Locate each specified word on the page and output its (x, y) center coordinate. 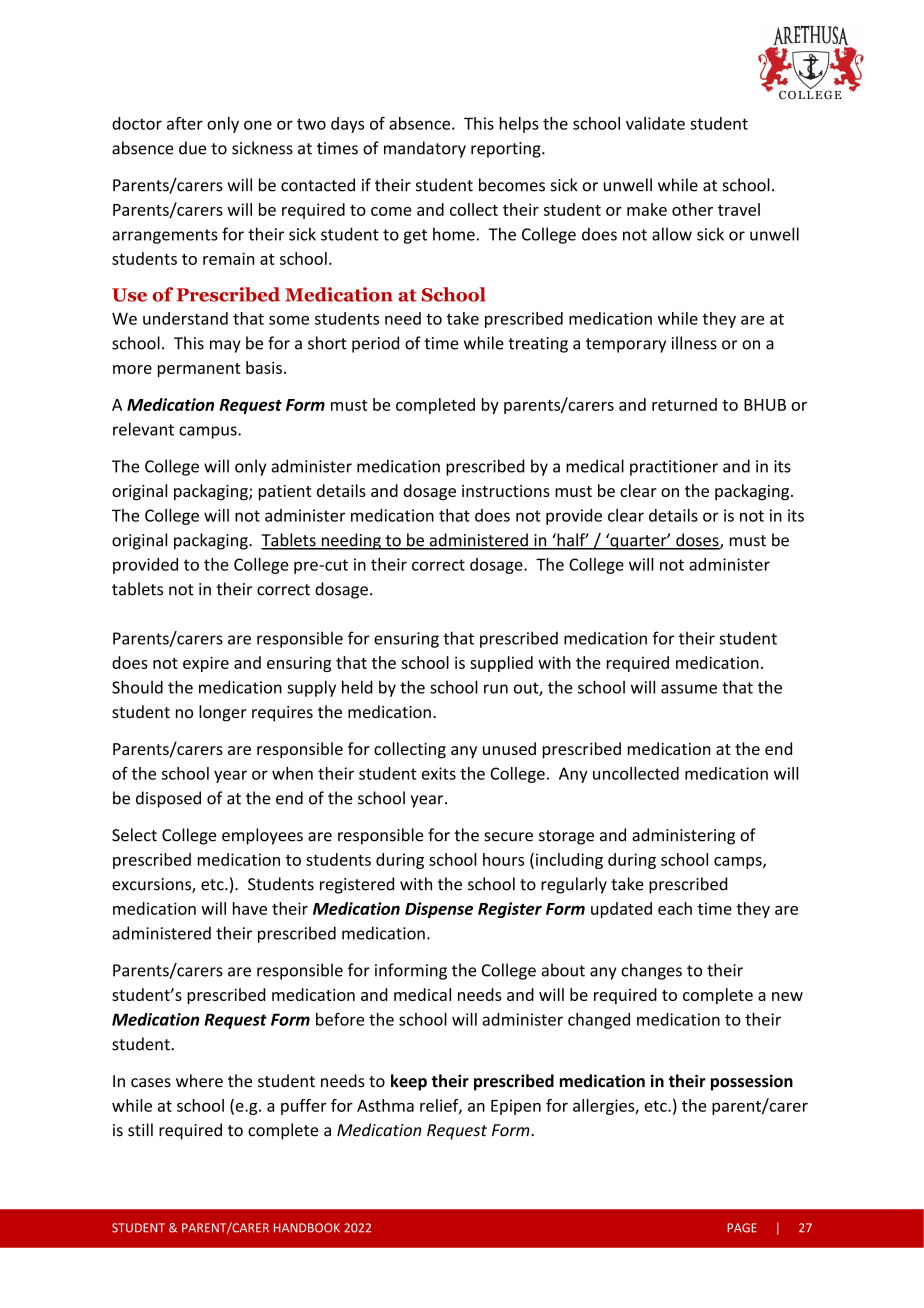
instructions (506, 491)
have (250, 908)
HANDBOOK (307, 1228)
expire (206, 664)
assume (689, 689)
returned (684, 404)
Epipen (516, 1107)
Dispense (439, 910)
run (496, 689)
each (675, 908)
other (692, 209)
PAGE (742, 1228)
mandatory (425, 149)
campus (209, 432)
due (192, 148)
